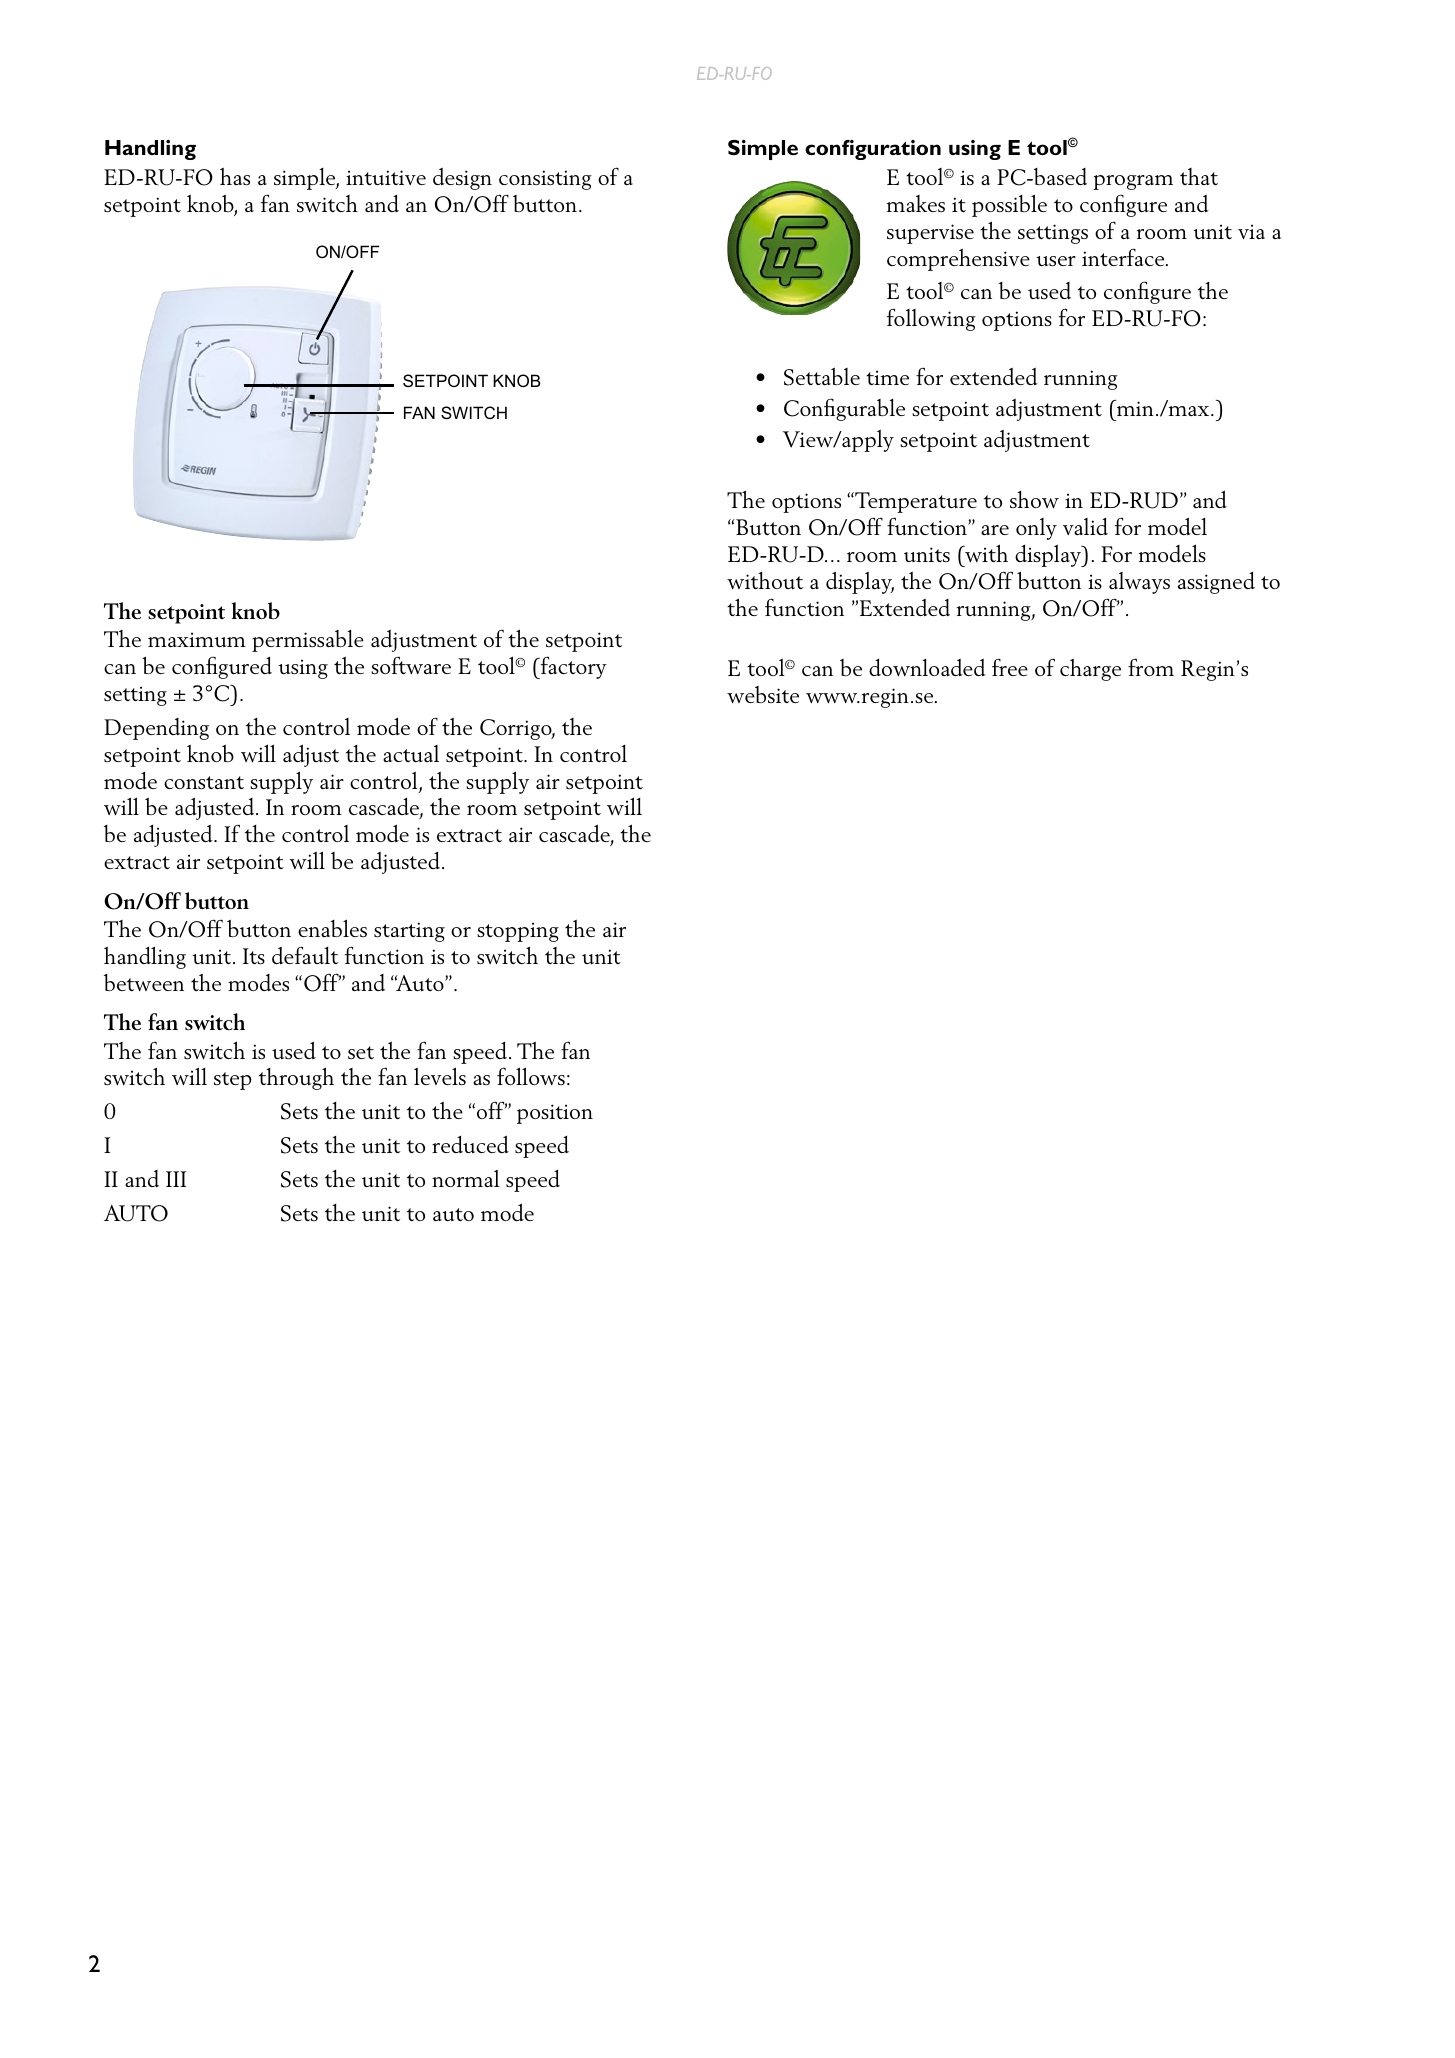  Describe the element at coordinates (1133, 182) in the document. I see `program` at that location.
